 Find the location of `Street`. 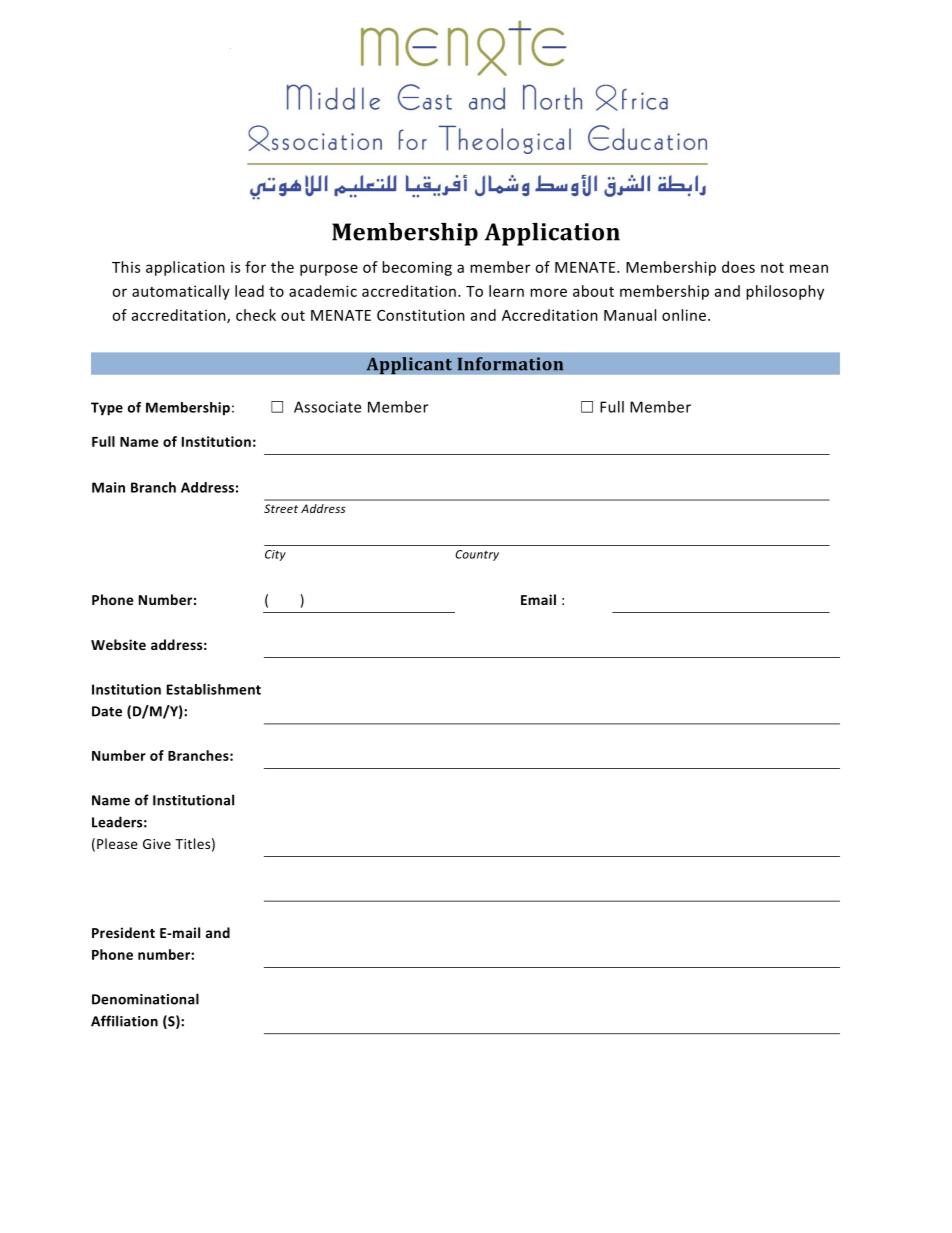

Street is located at coordinates (281, 508).
